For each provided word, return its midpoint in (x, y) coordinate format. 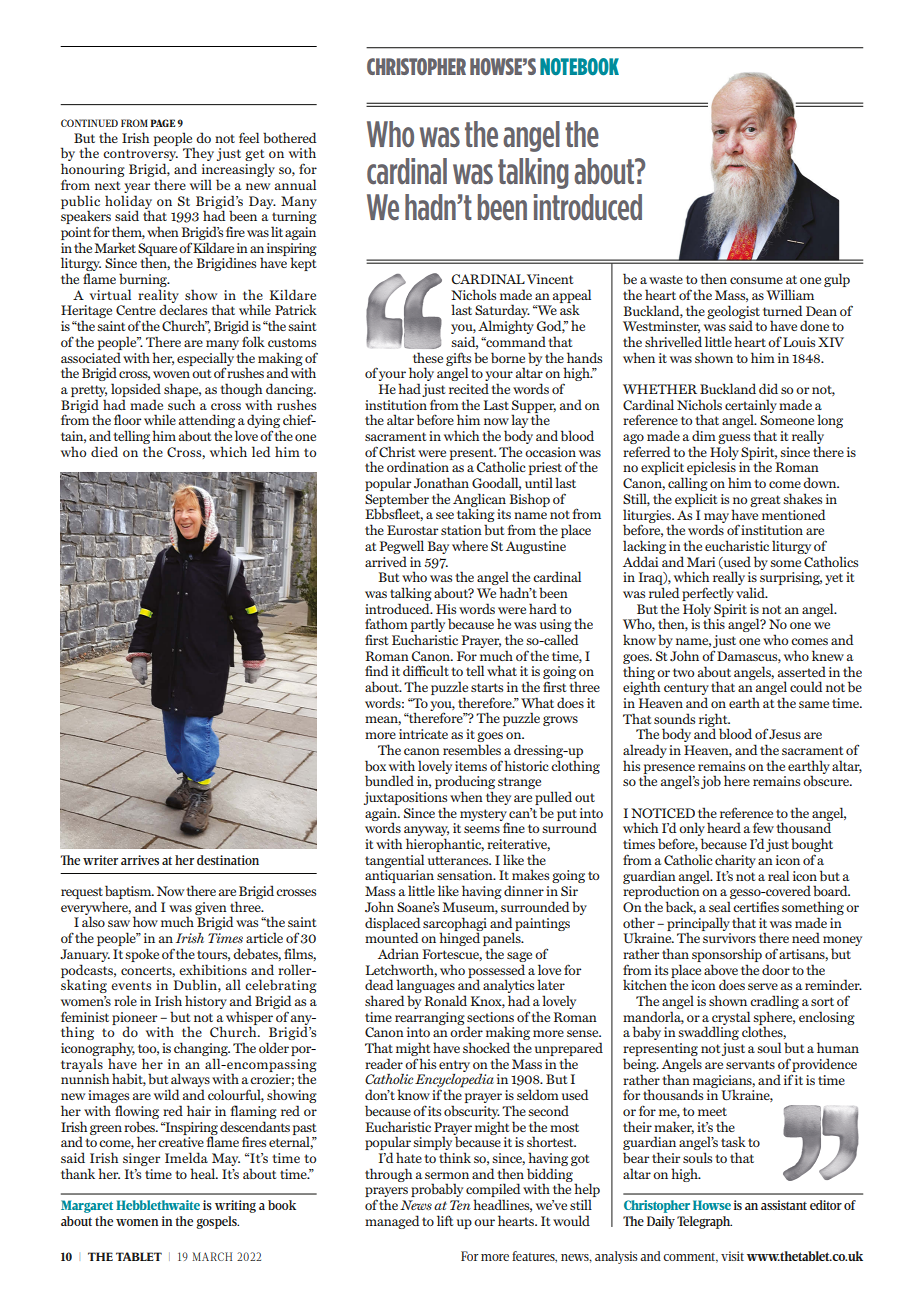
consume (756, 280)
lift (445, 1220)
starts (487, 687)
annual (295, 184)
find (376, 670)
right (714, 721)
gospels (217, 1222)
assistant (784, 1205)
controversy (140, 156)
